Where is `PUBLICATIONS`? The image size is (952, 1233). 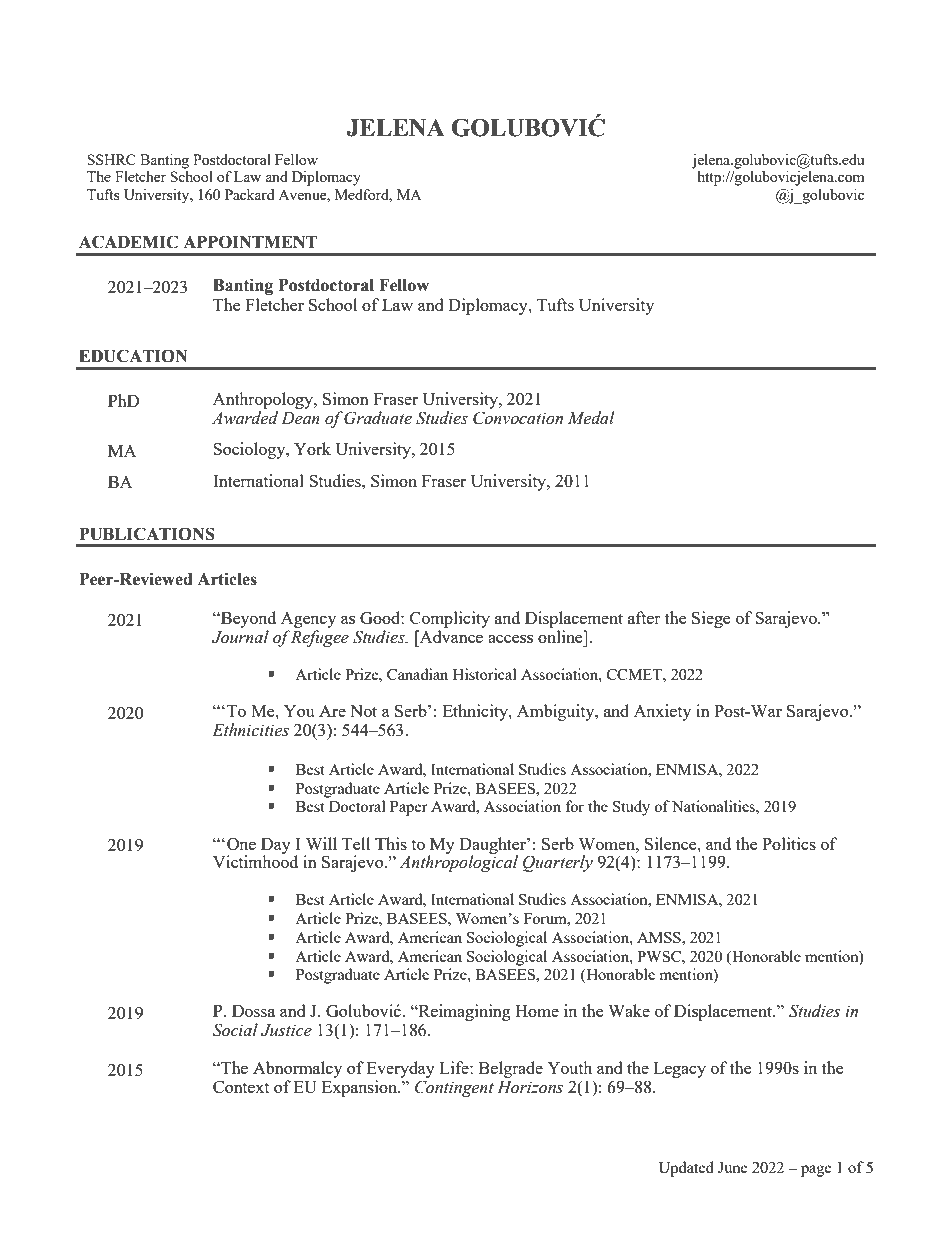
PUBLICATIONS is located at coordinates (147, 534).
